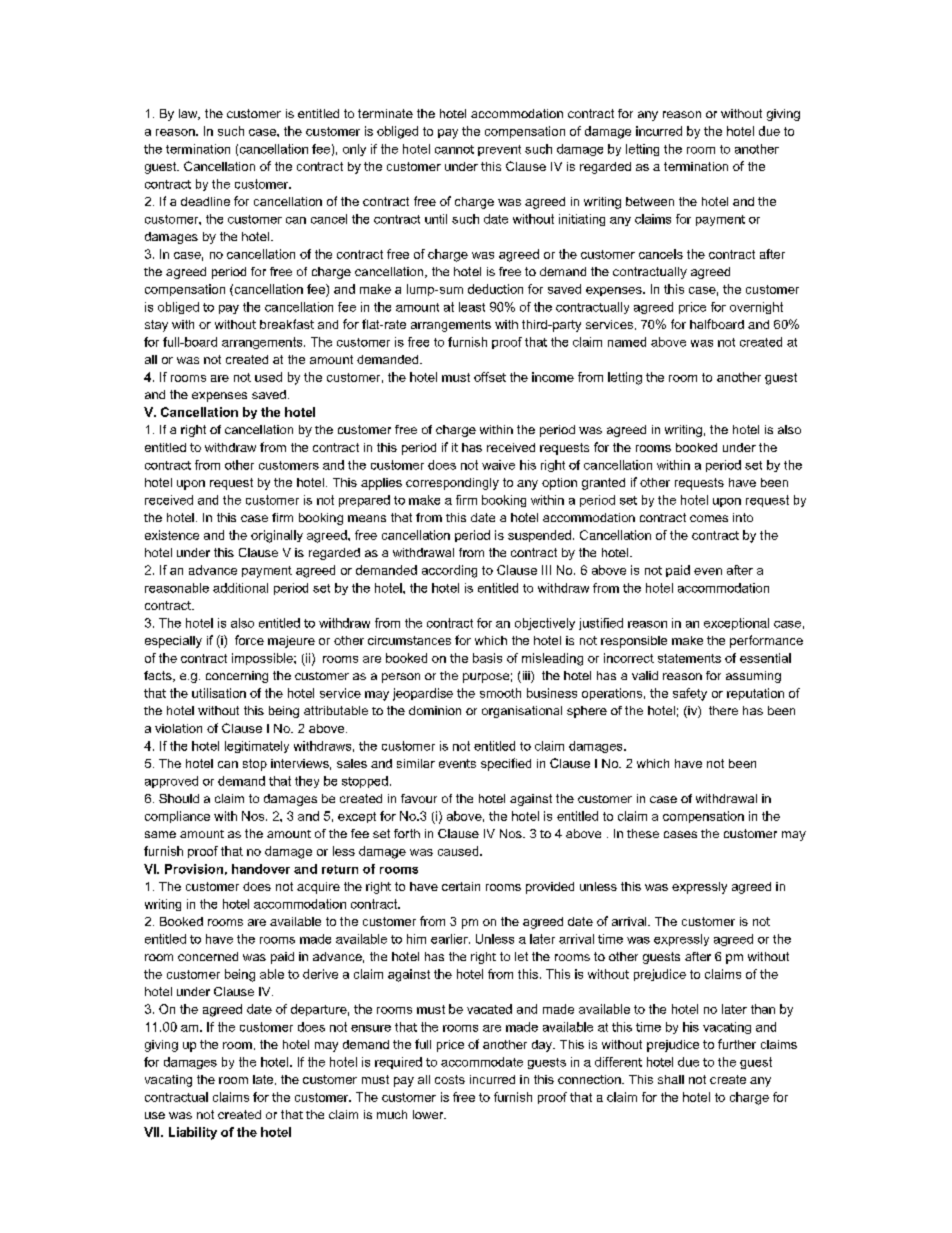  Describe the element at coordinates (627, 342) in the image. I see `named` at that location.
